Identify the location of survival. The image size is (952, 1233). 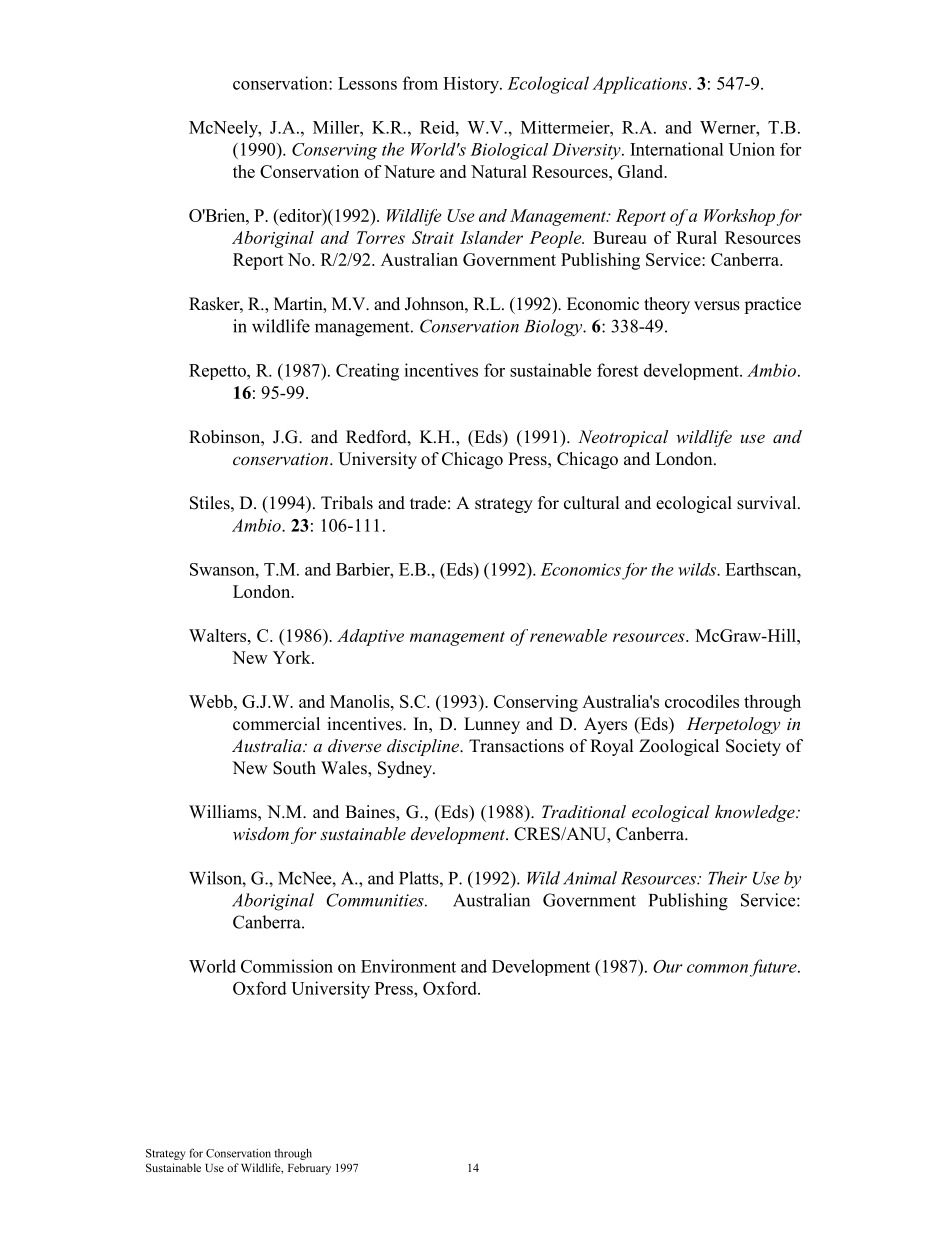
(768, 503).
